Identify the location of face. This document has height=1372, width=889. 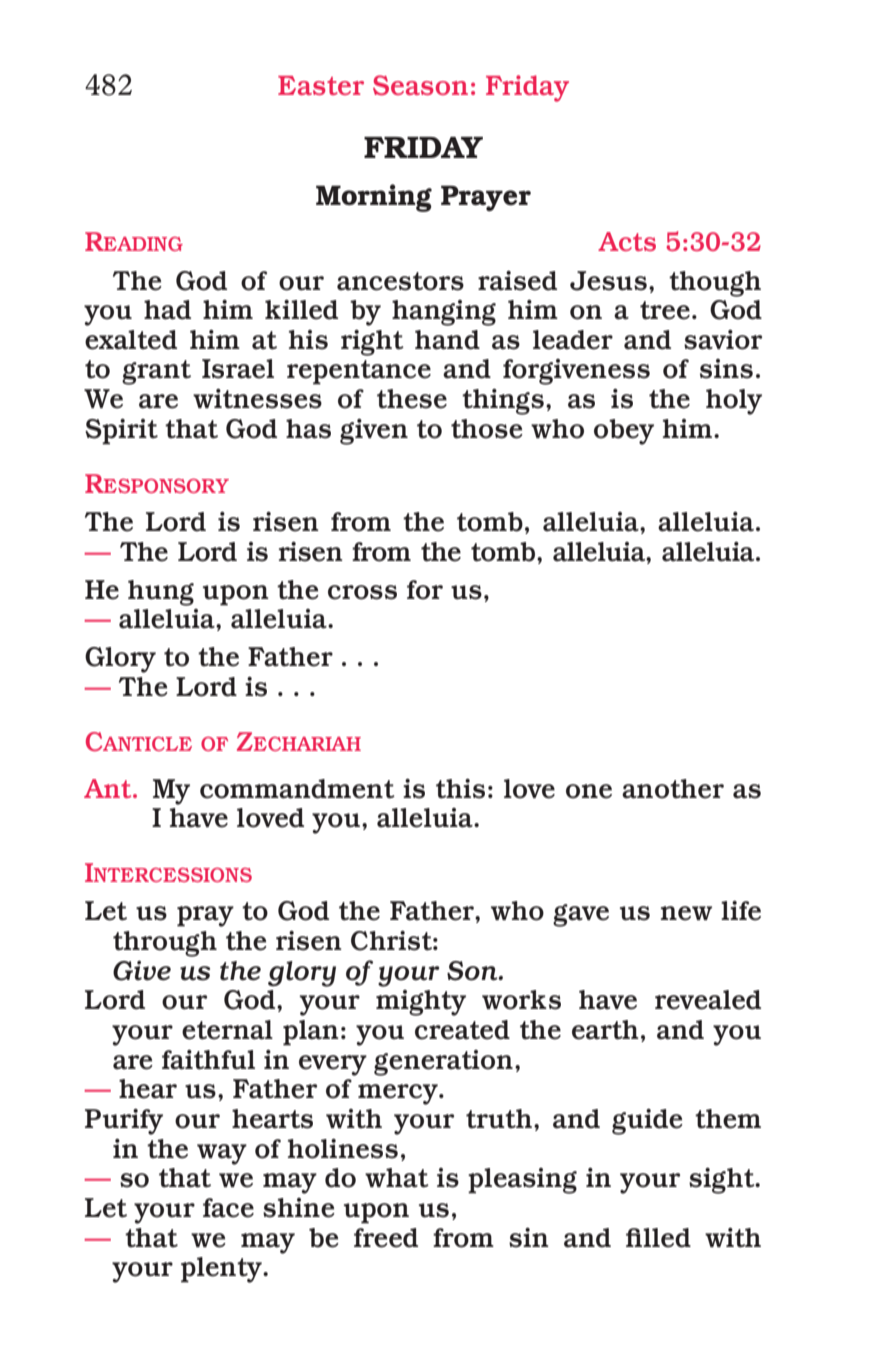
(228, 1208).
